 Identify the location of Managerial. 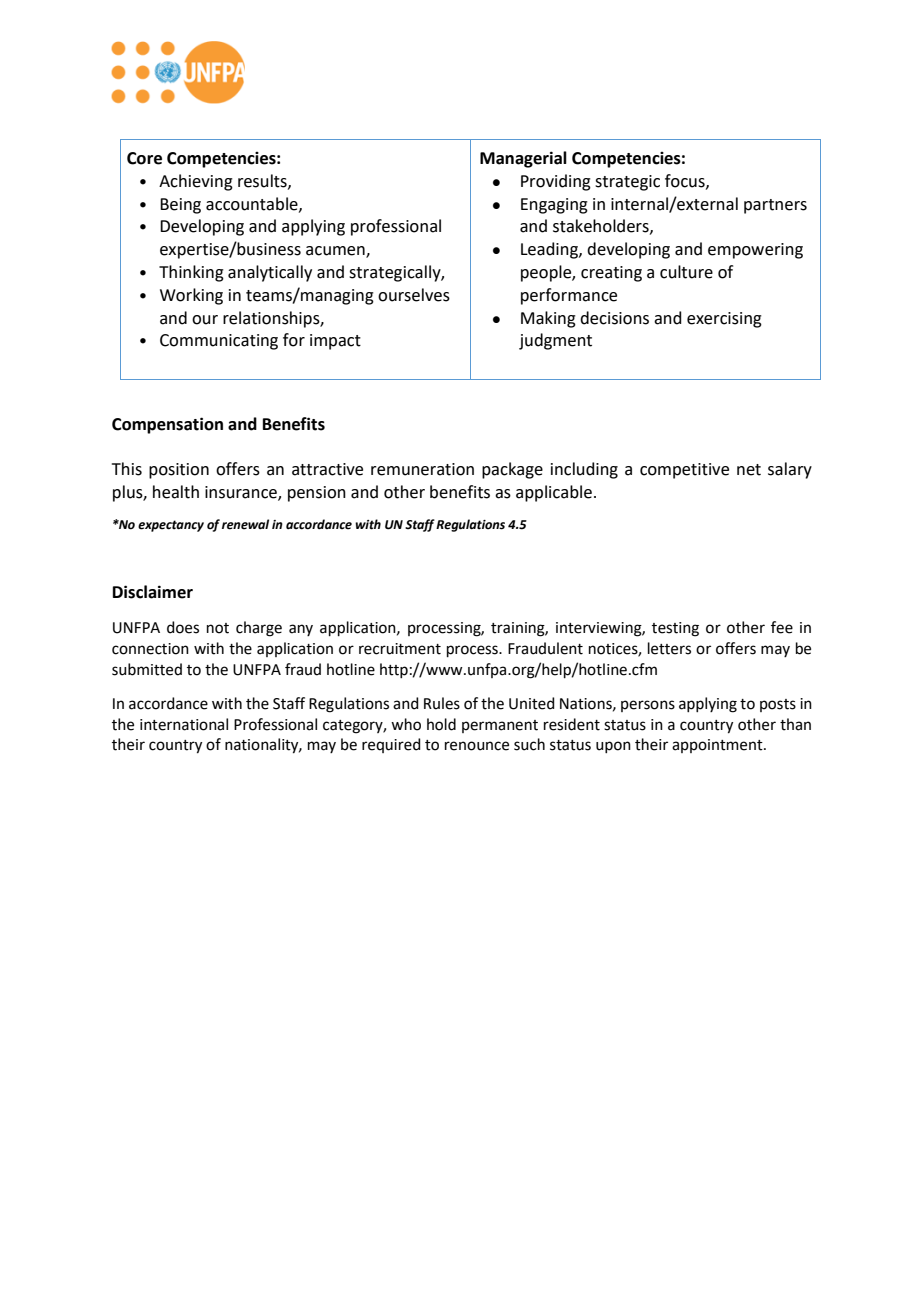
(523, 159).
